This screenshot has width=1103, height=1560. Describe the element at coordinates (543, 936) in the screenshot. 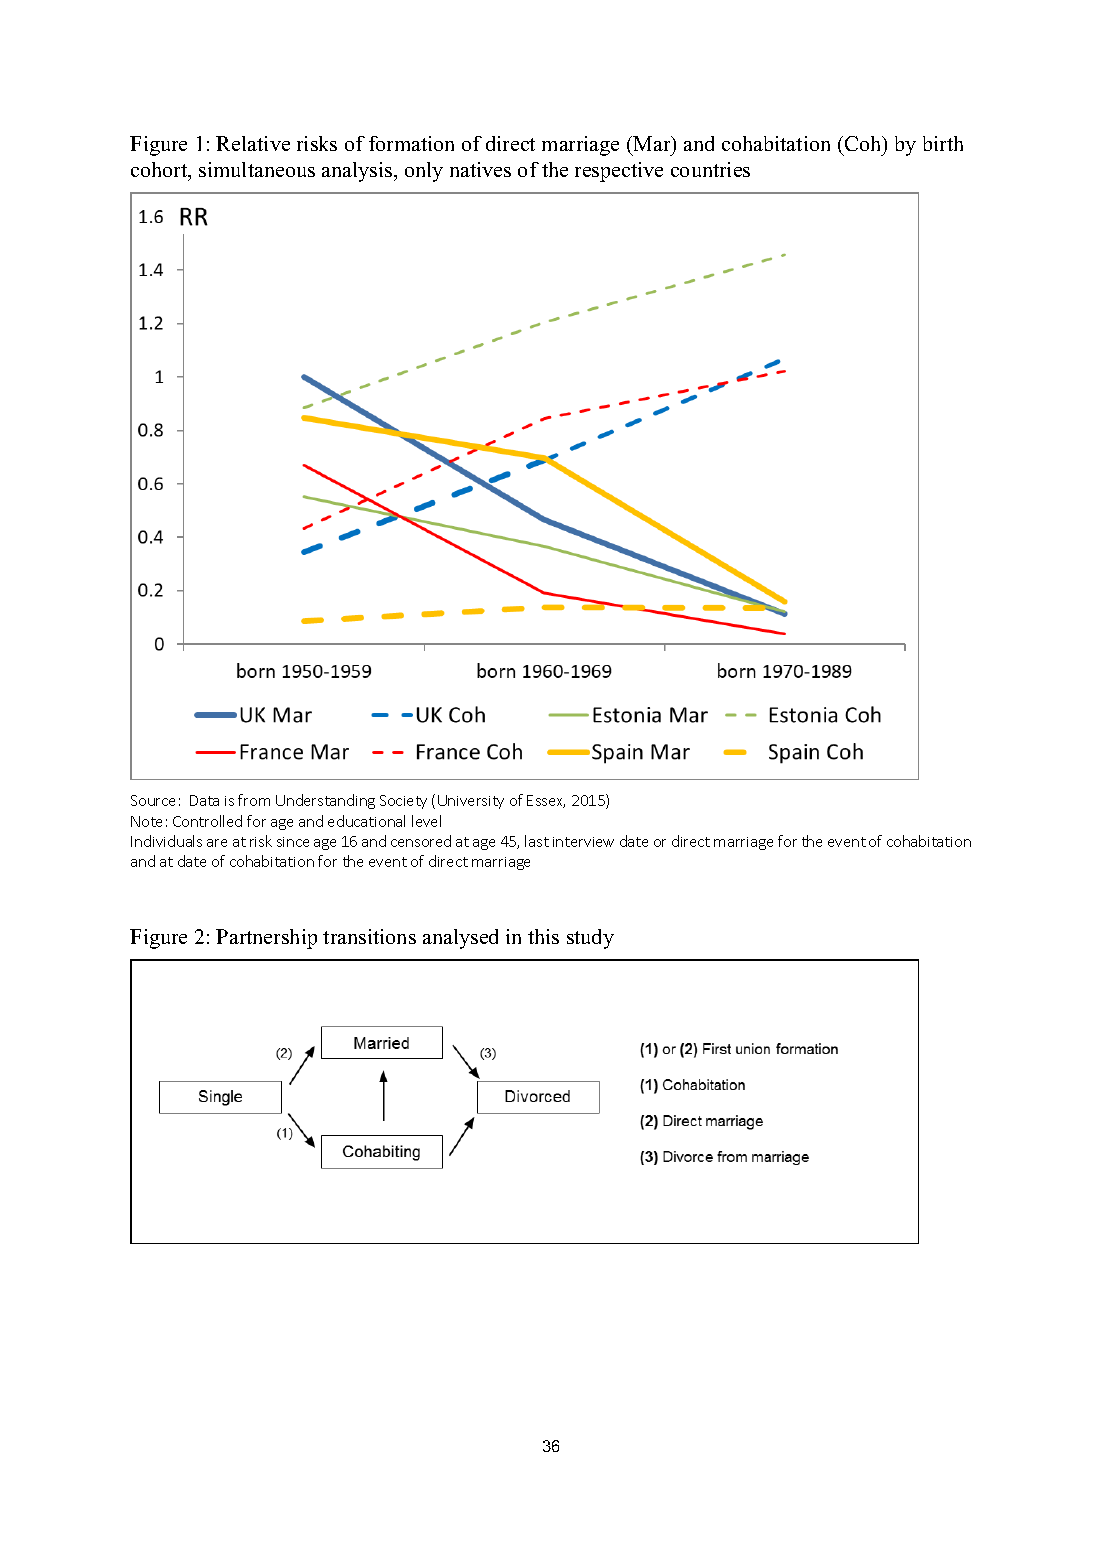

I see `this` at that location.
